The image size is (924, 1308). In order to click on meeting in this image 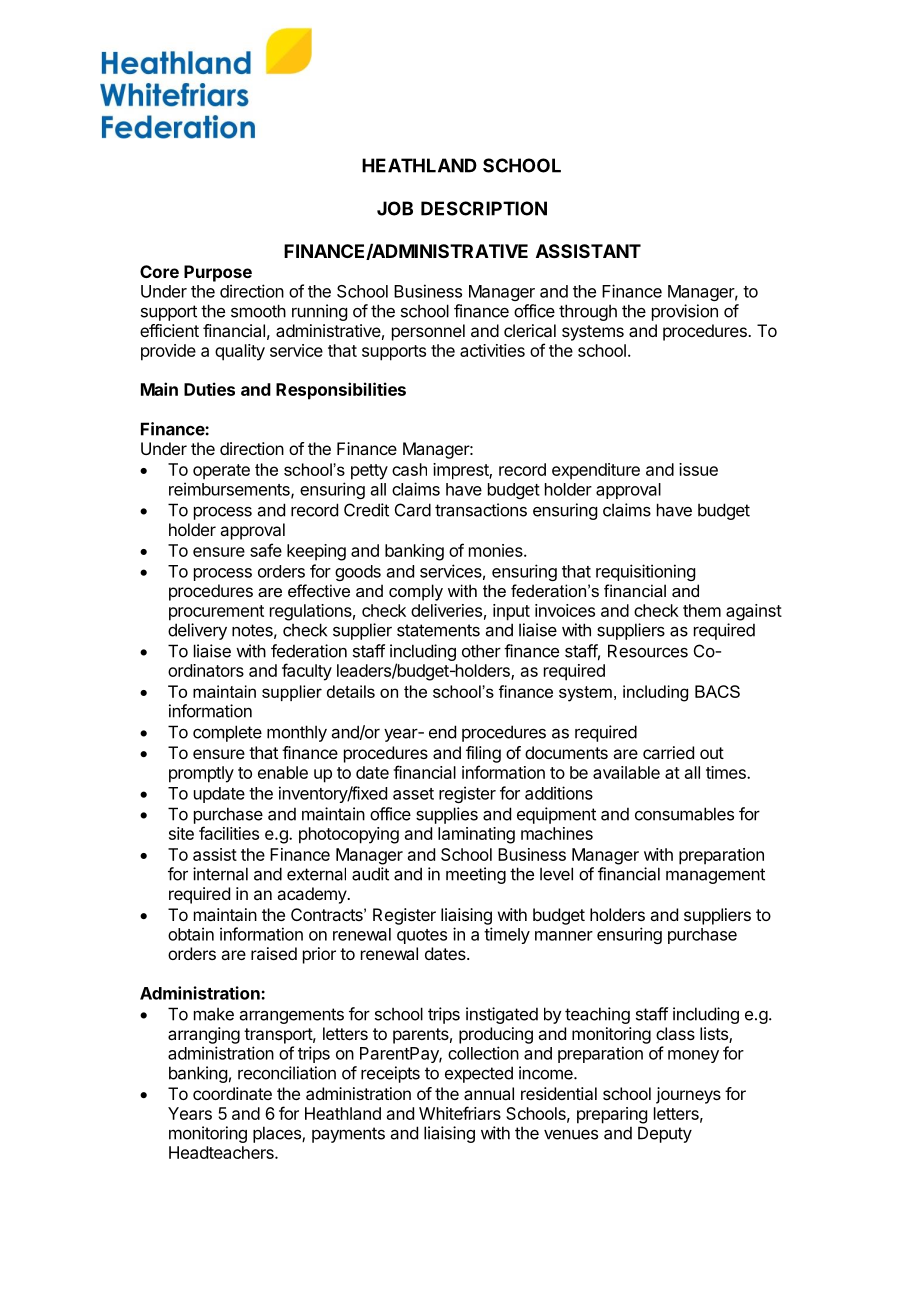, I will do `click(476, 875)`.
